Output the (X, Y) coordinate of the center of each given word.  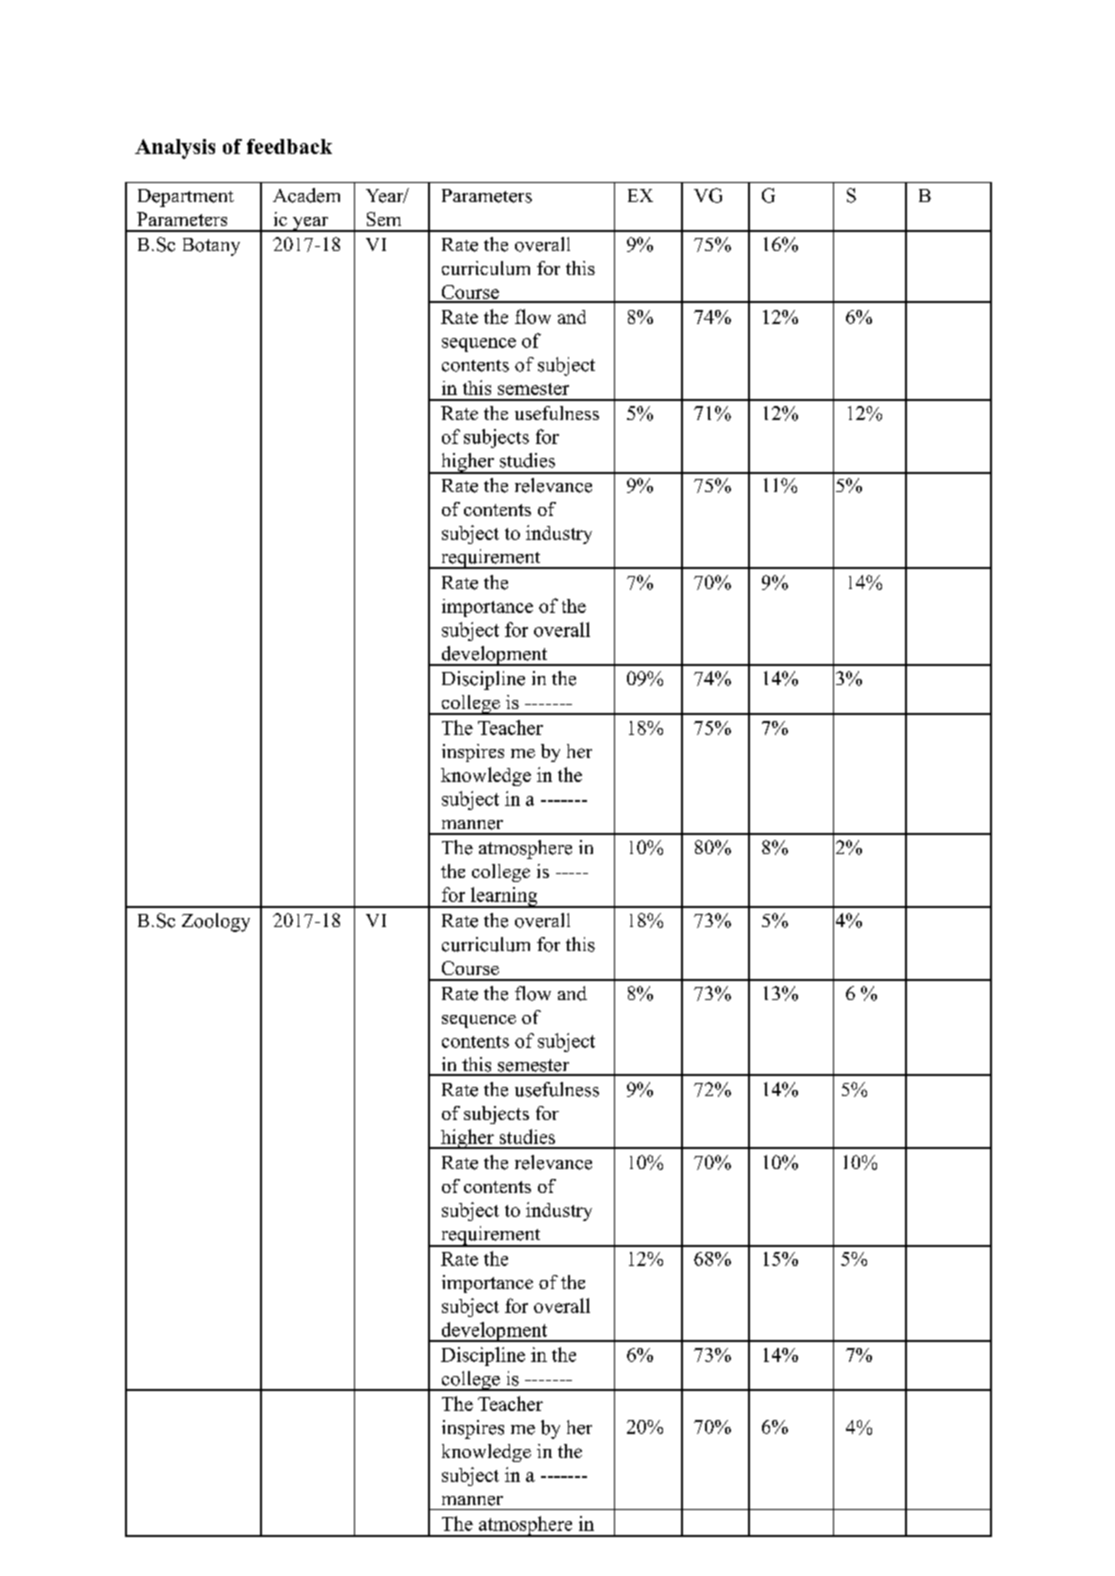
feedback (289, 146)
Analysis (175, 149)
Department (186, 198)
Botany (211, 247)
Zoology (216, 922)
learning (504, 897)
